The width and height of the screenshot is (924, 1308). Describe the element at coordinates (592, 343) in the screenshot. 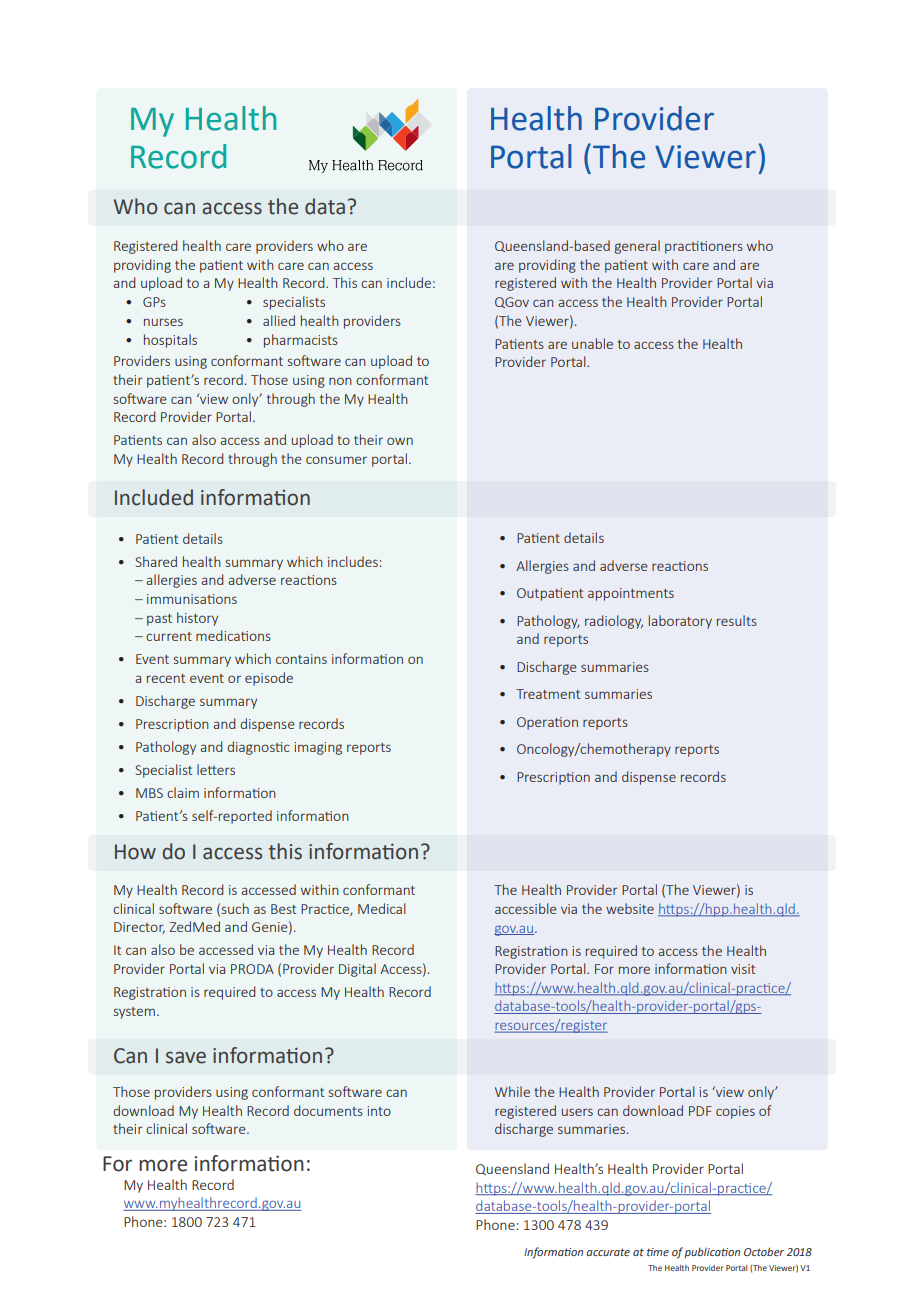

I see `unable` at that location.
